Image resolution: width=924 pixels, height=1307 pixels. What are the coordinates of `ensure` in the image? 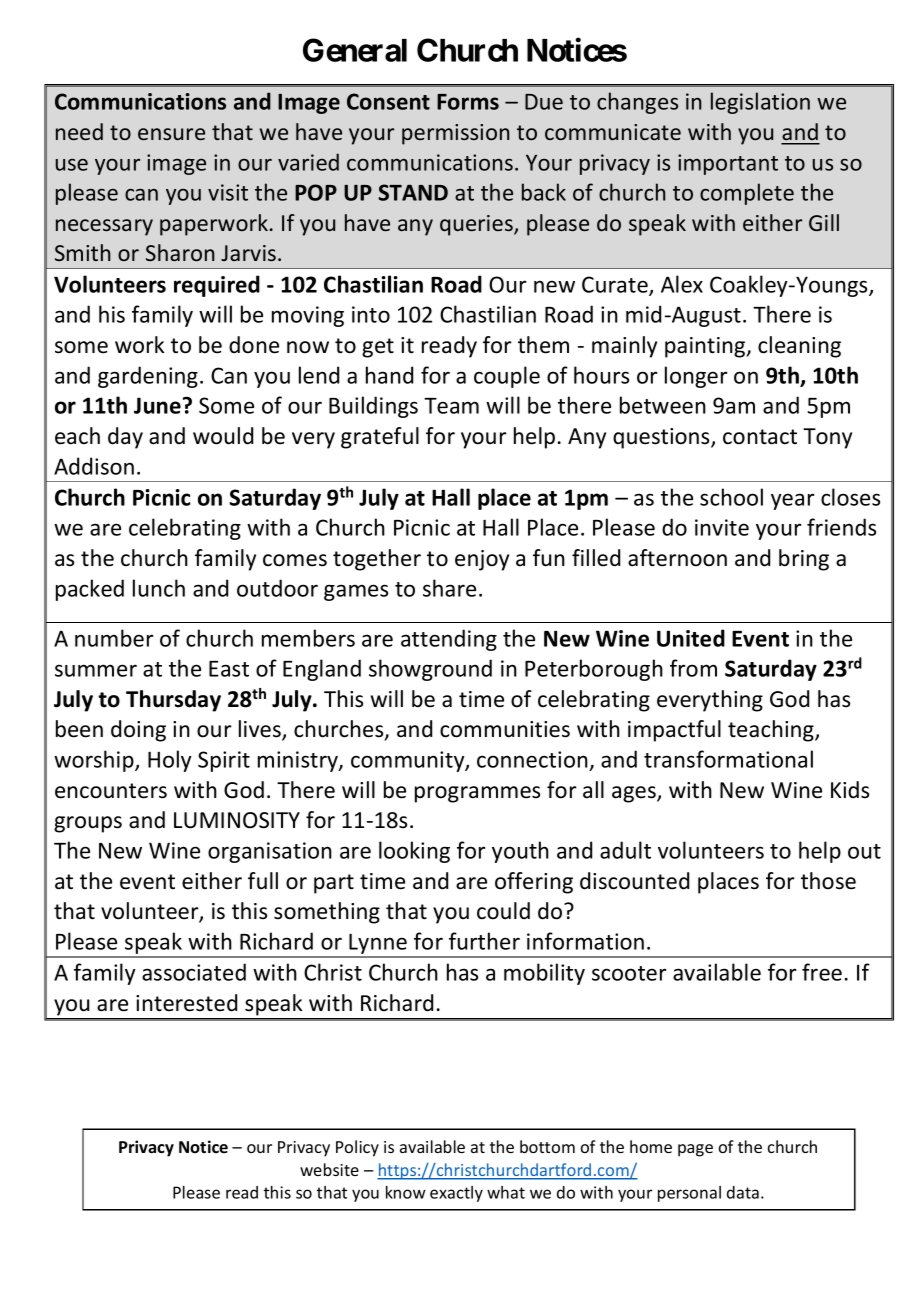 It's located at (171, 134).
